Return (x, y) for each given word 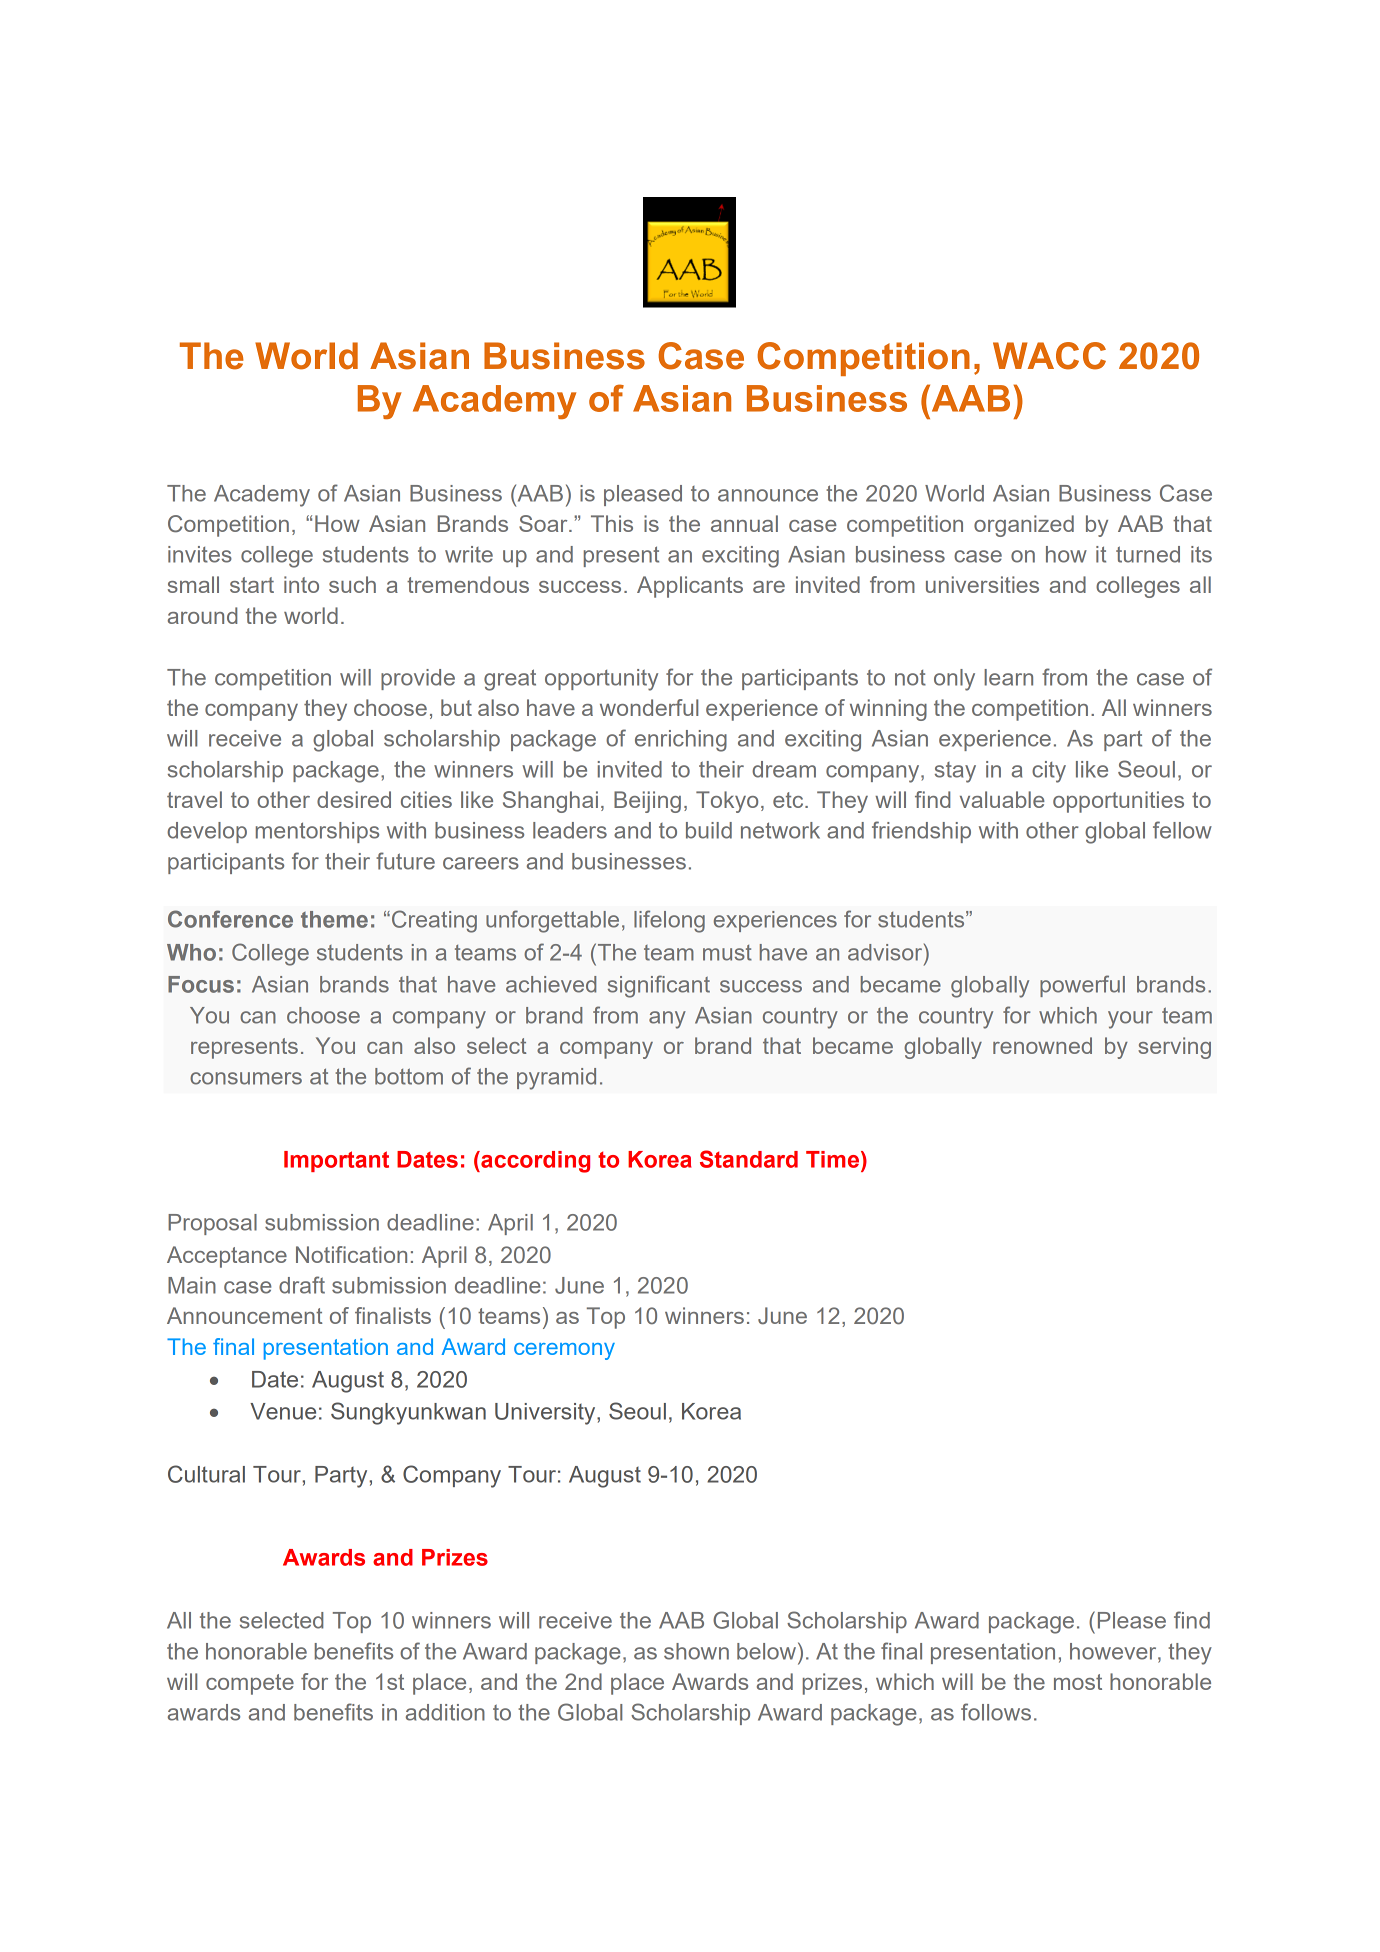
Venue (283, 1411)
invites (200, 554)
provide (418, 679)
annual (744, 523)
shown (696, 1651)
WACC (1049, 356)
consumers (246, 1078)
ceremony (564, 1351)
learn (1008, 677)
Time (834, 1159)
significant (659, 986)
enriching (681, 741)
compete (250, 1684)
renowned (1042, 1045)
